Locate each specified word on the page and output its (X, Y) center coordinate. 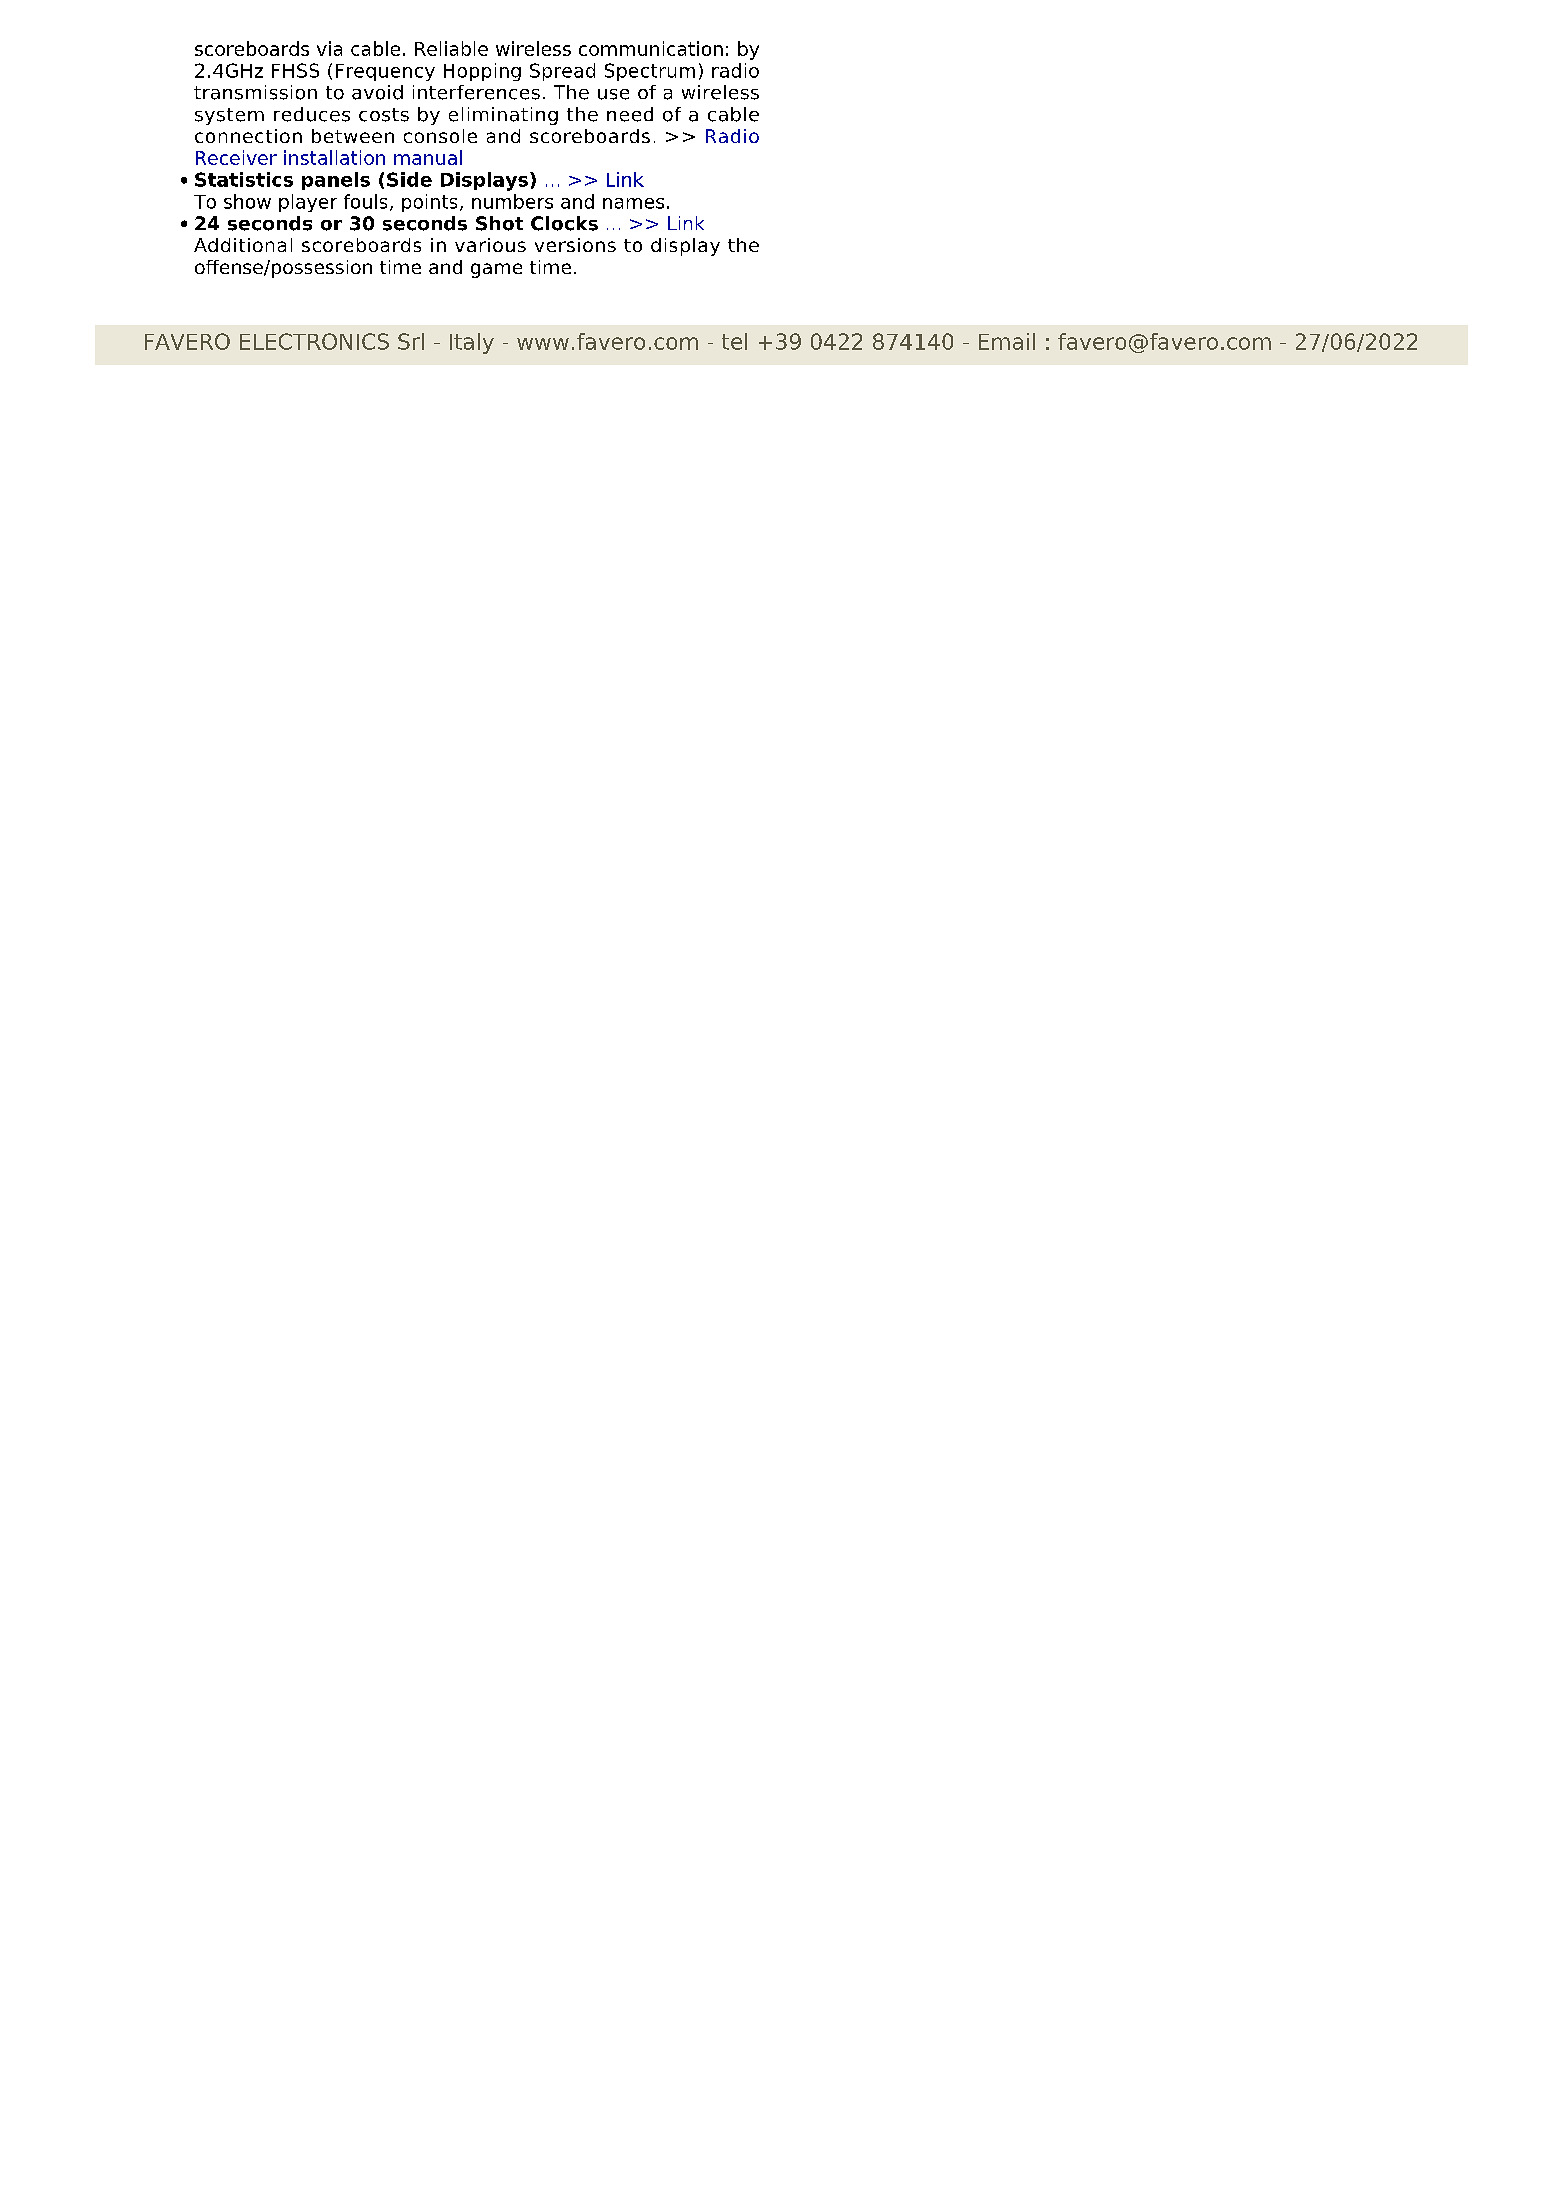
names (633, 203)
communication (651, 48)
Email (1007, 341)
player (308, 203)
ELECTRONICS (314, 341)
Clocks (564, 223)
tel (734, 341)
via (329, 48)
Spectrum (650, 72)
